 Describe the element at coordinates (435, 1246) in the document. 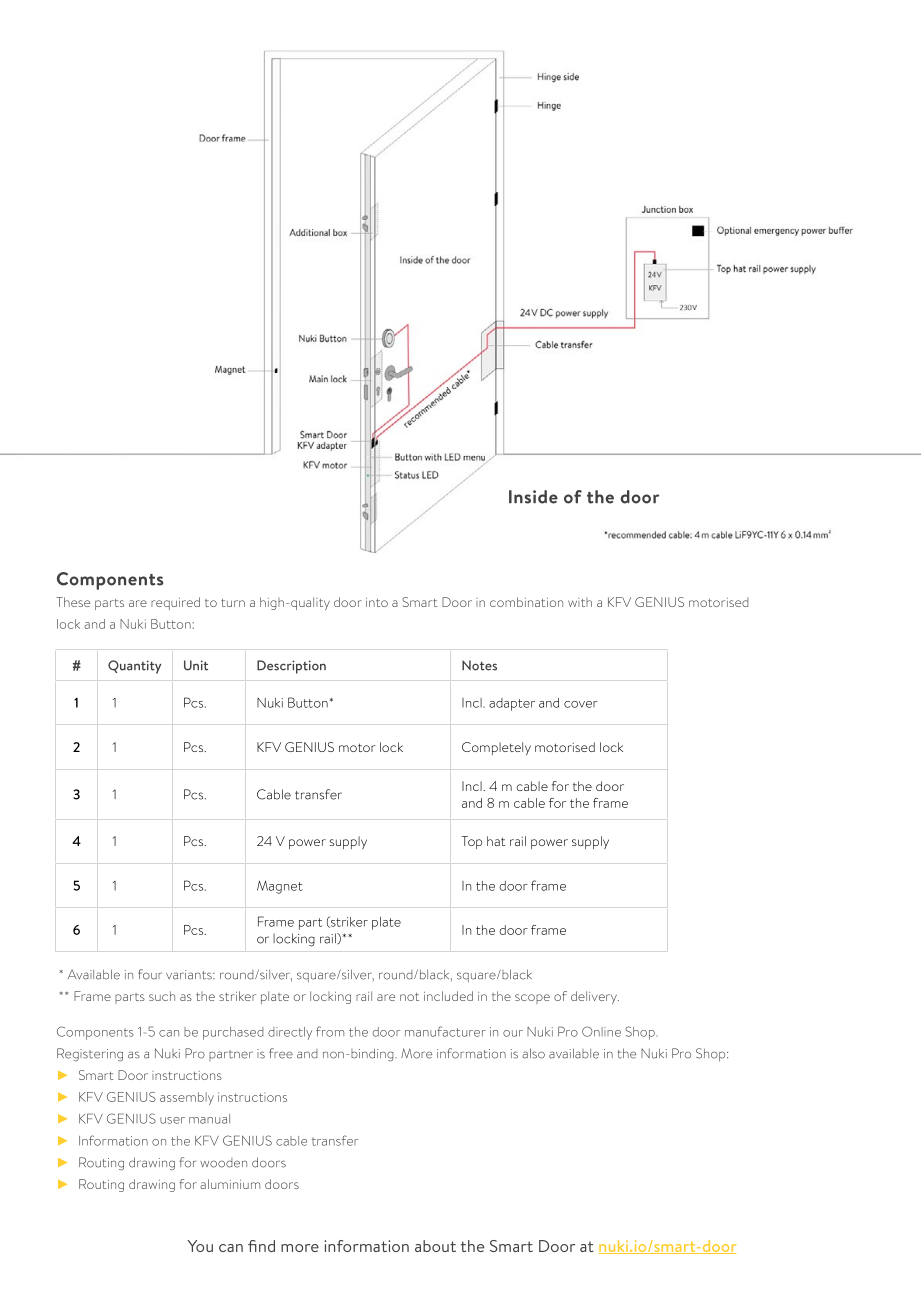

I see `about` at that location.
